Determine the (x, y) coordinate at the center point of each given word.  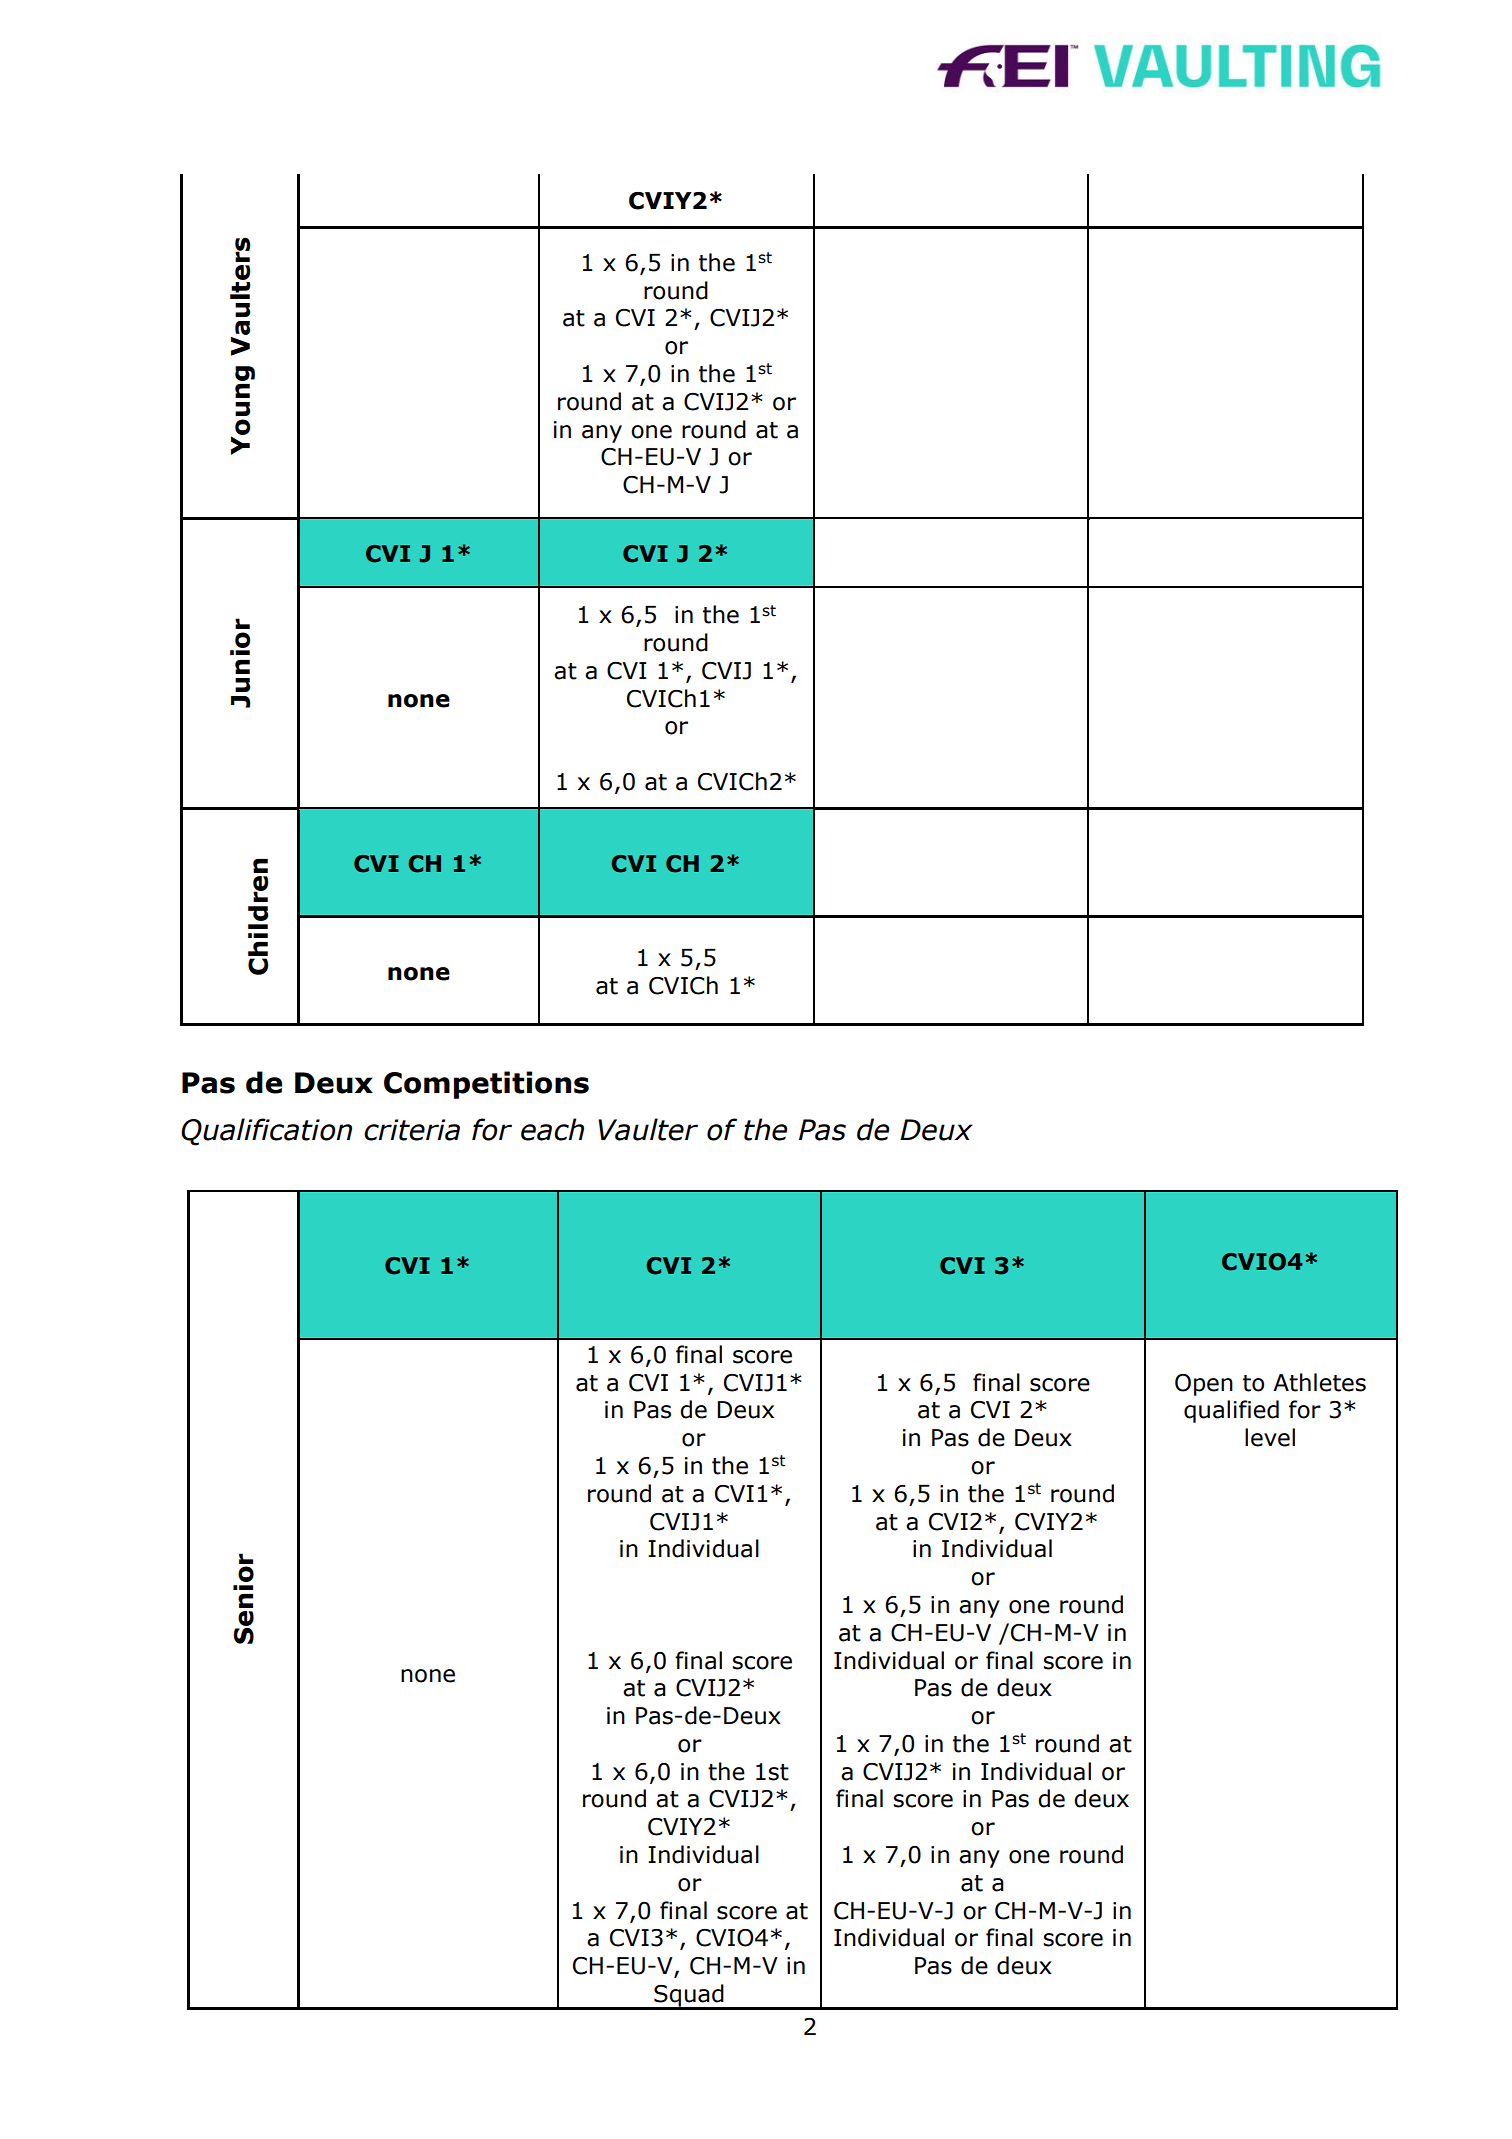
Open (1204, 1385)
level (1270, 1437)
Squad (689, 1996)
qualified (1231, 1411)
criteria (412, 1130)
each (552, 1129)
